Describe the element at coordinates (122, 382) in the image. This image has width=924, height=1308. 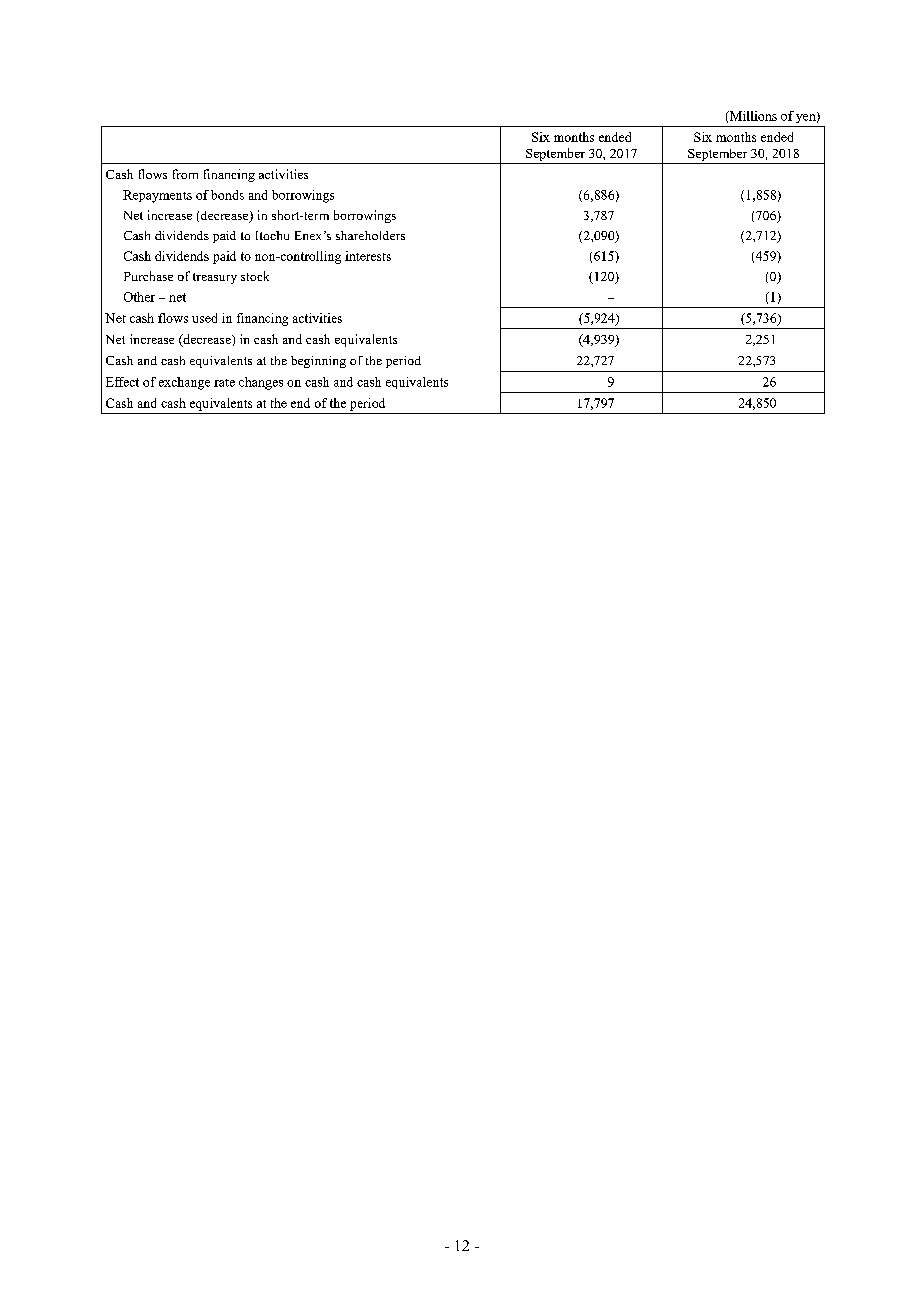
I see `Effect` at that location.
